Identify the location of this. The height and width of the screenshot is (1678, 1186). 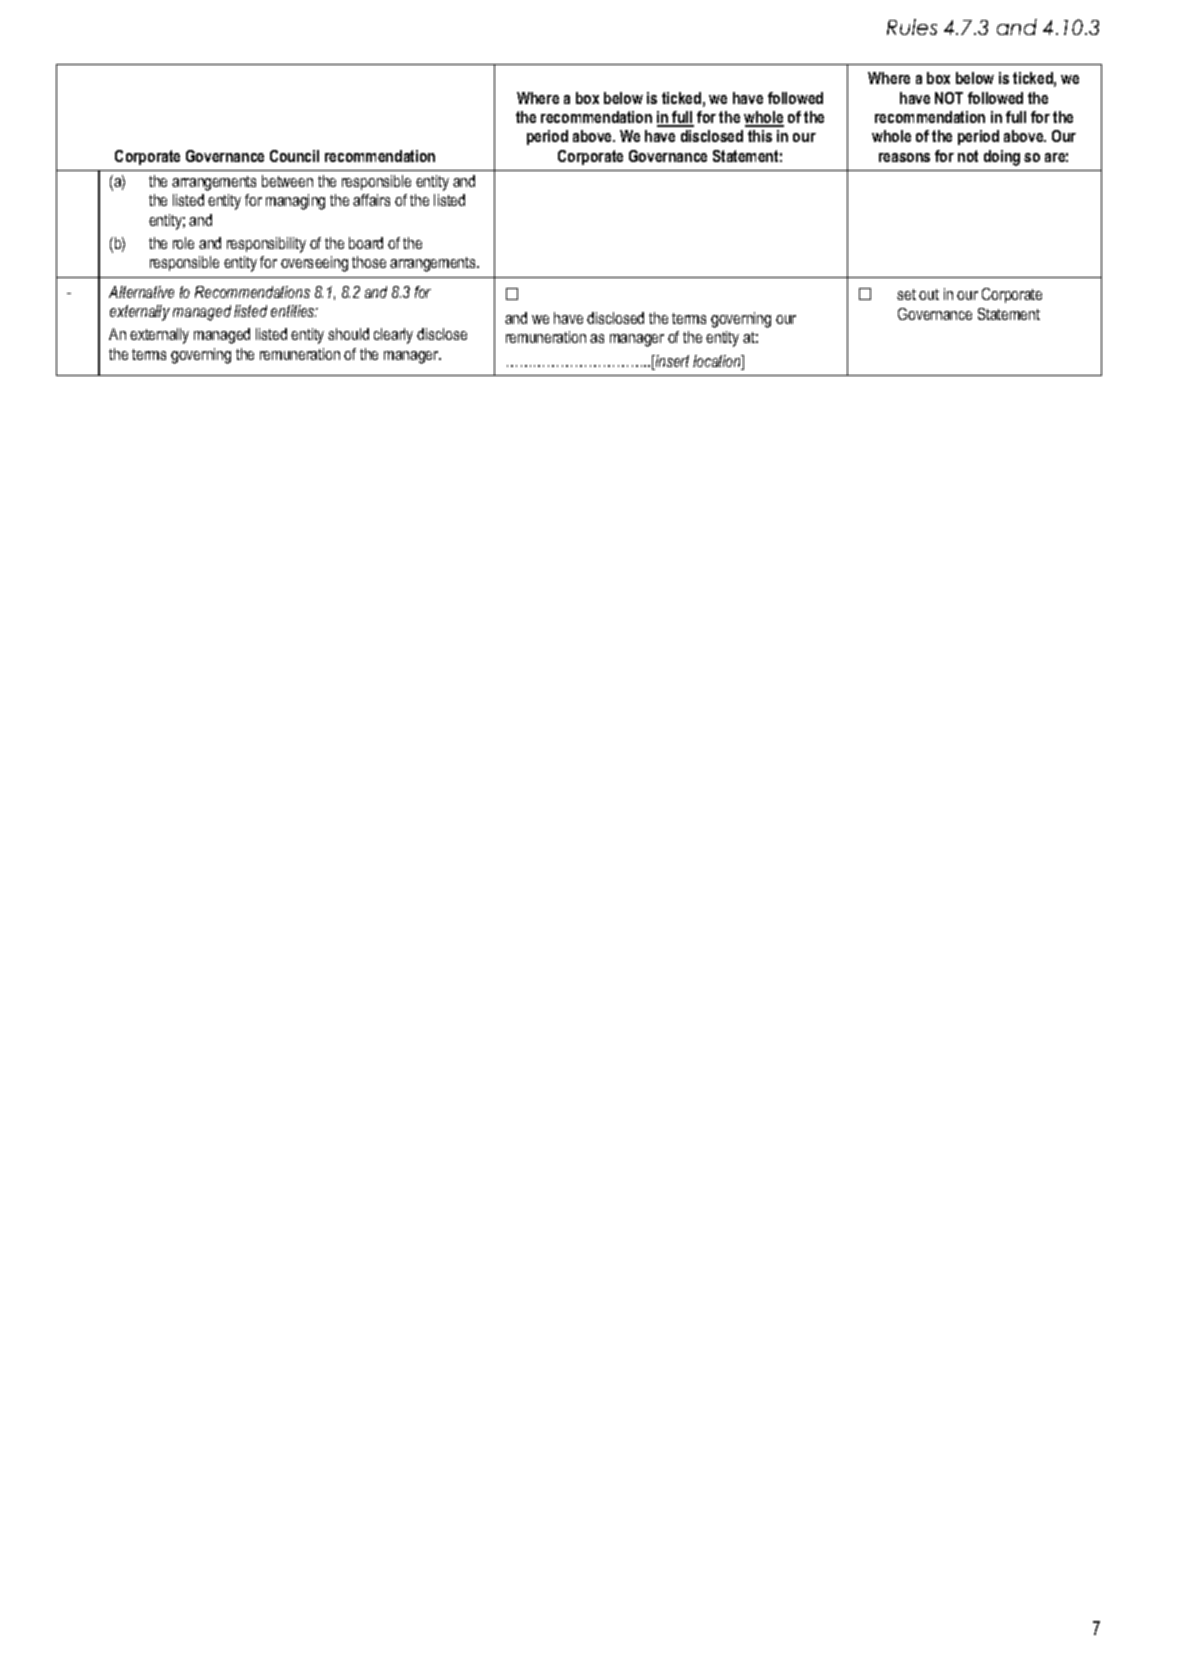
(760, 136).
